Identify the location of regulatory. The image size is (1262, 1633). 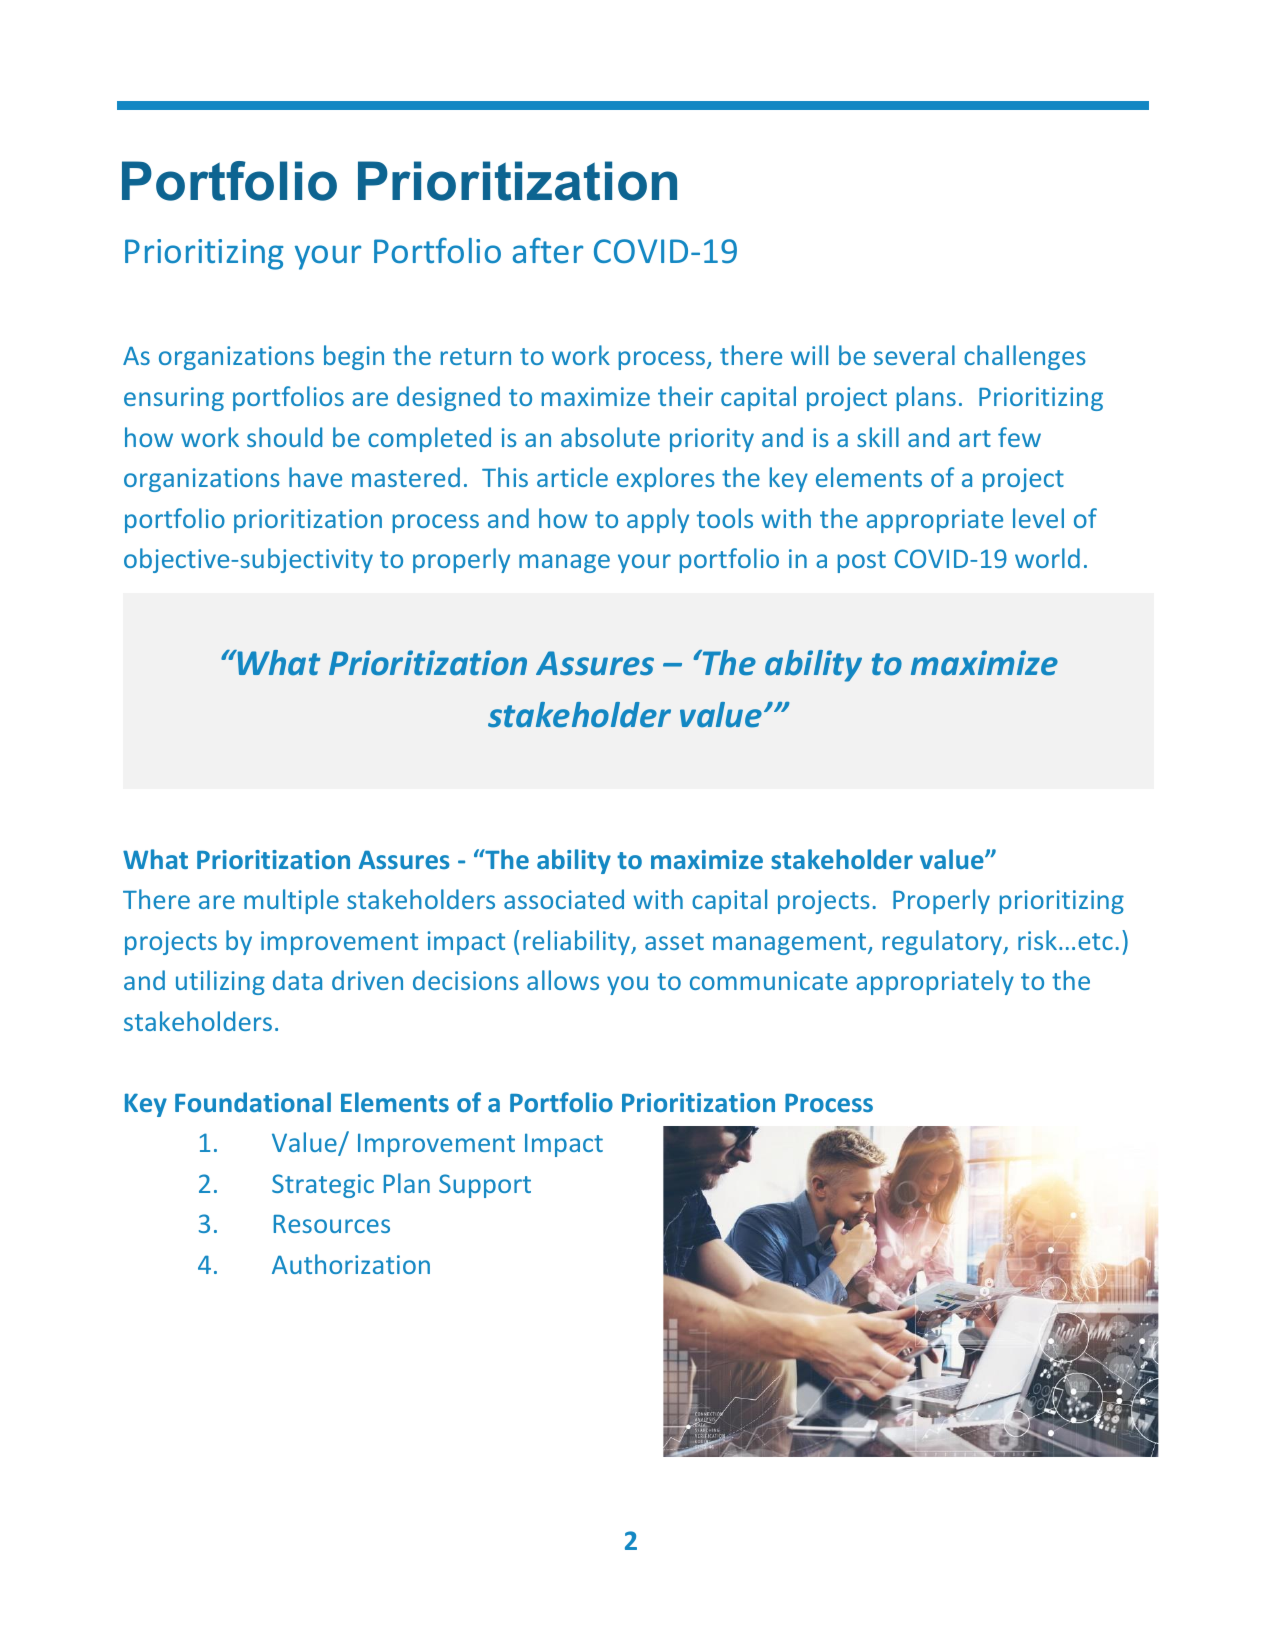
(944, 942).
